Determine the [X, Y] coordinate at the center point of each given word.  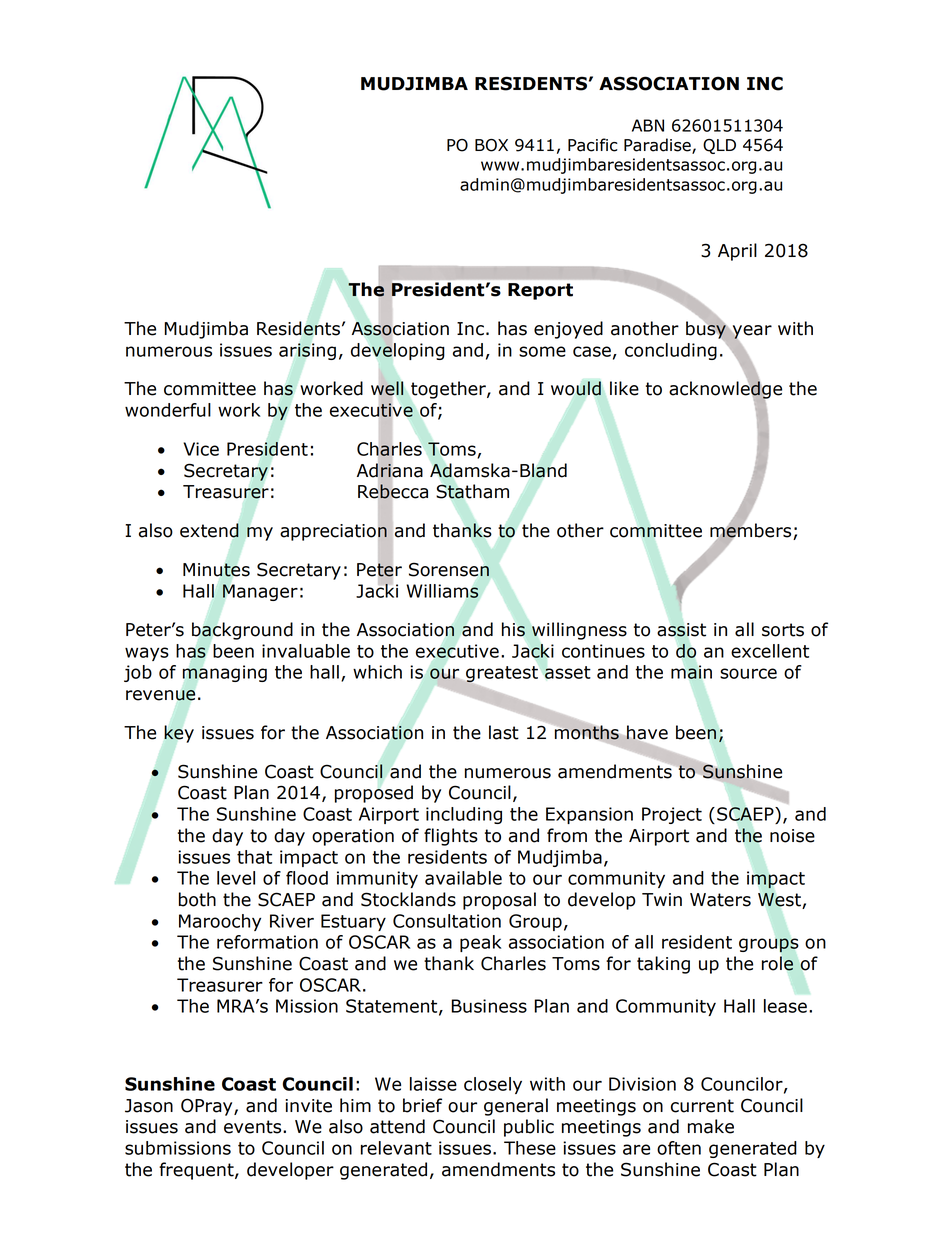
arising [307, 351]
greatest [501, 675]
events [254, 1127]
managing [225, 673]
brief [422, 1105]
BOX [491, 145]
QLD [719, 146]
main [691, 672]
